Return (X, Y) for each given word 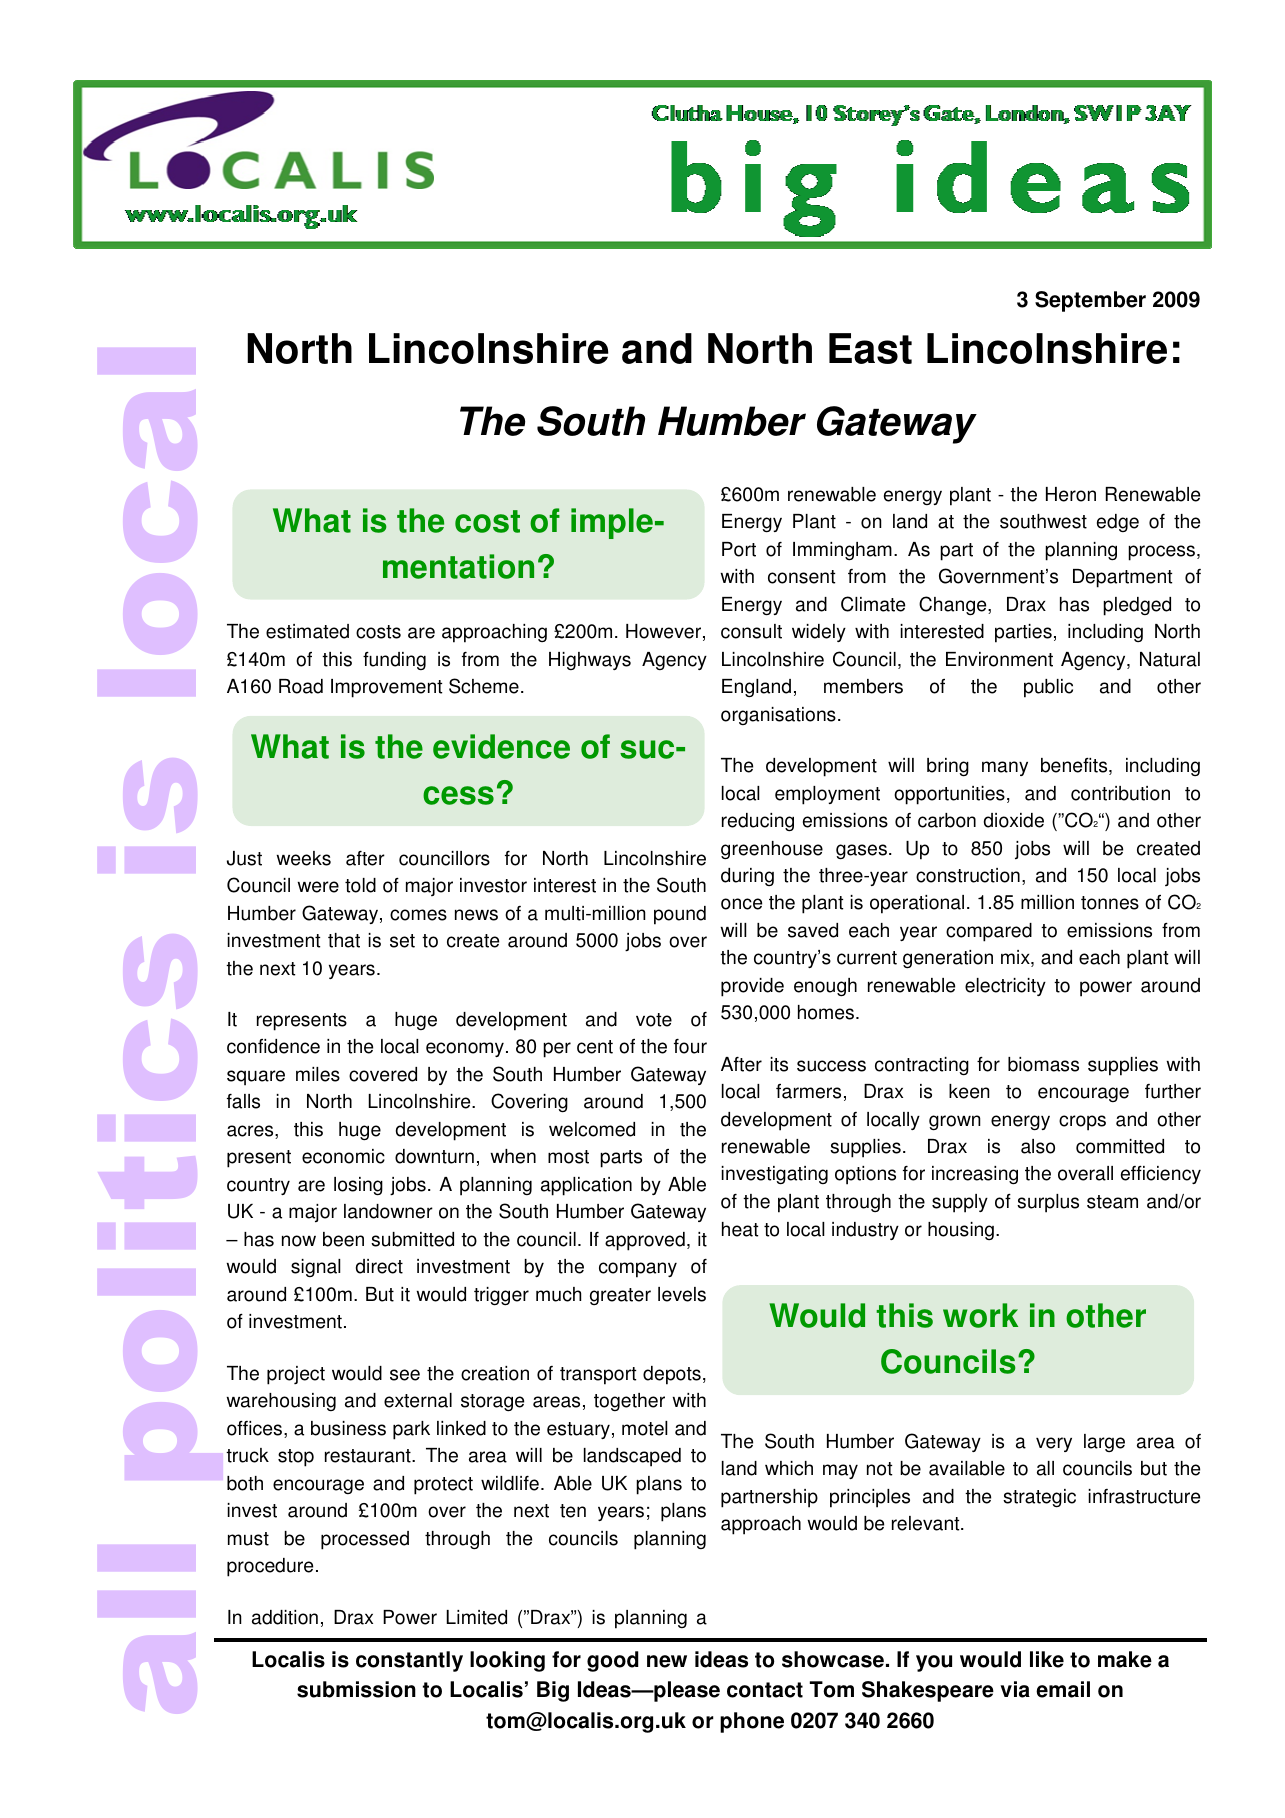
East (870, 348)
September (1090, 301)
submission (356, 1689)
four (690, 1046)
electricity (1005, 987)
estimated (307, 631)
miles (318, 1074)
